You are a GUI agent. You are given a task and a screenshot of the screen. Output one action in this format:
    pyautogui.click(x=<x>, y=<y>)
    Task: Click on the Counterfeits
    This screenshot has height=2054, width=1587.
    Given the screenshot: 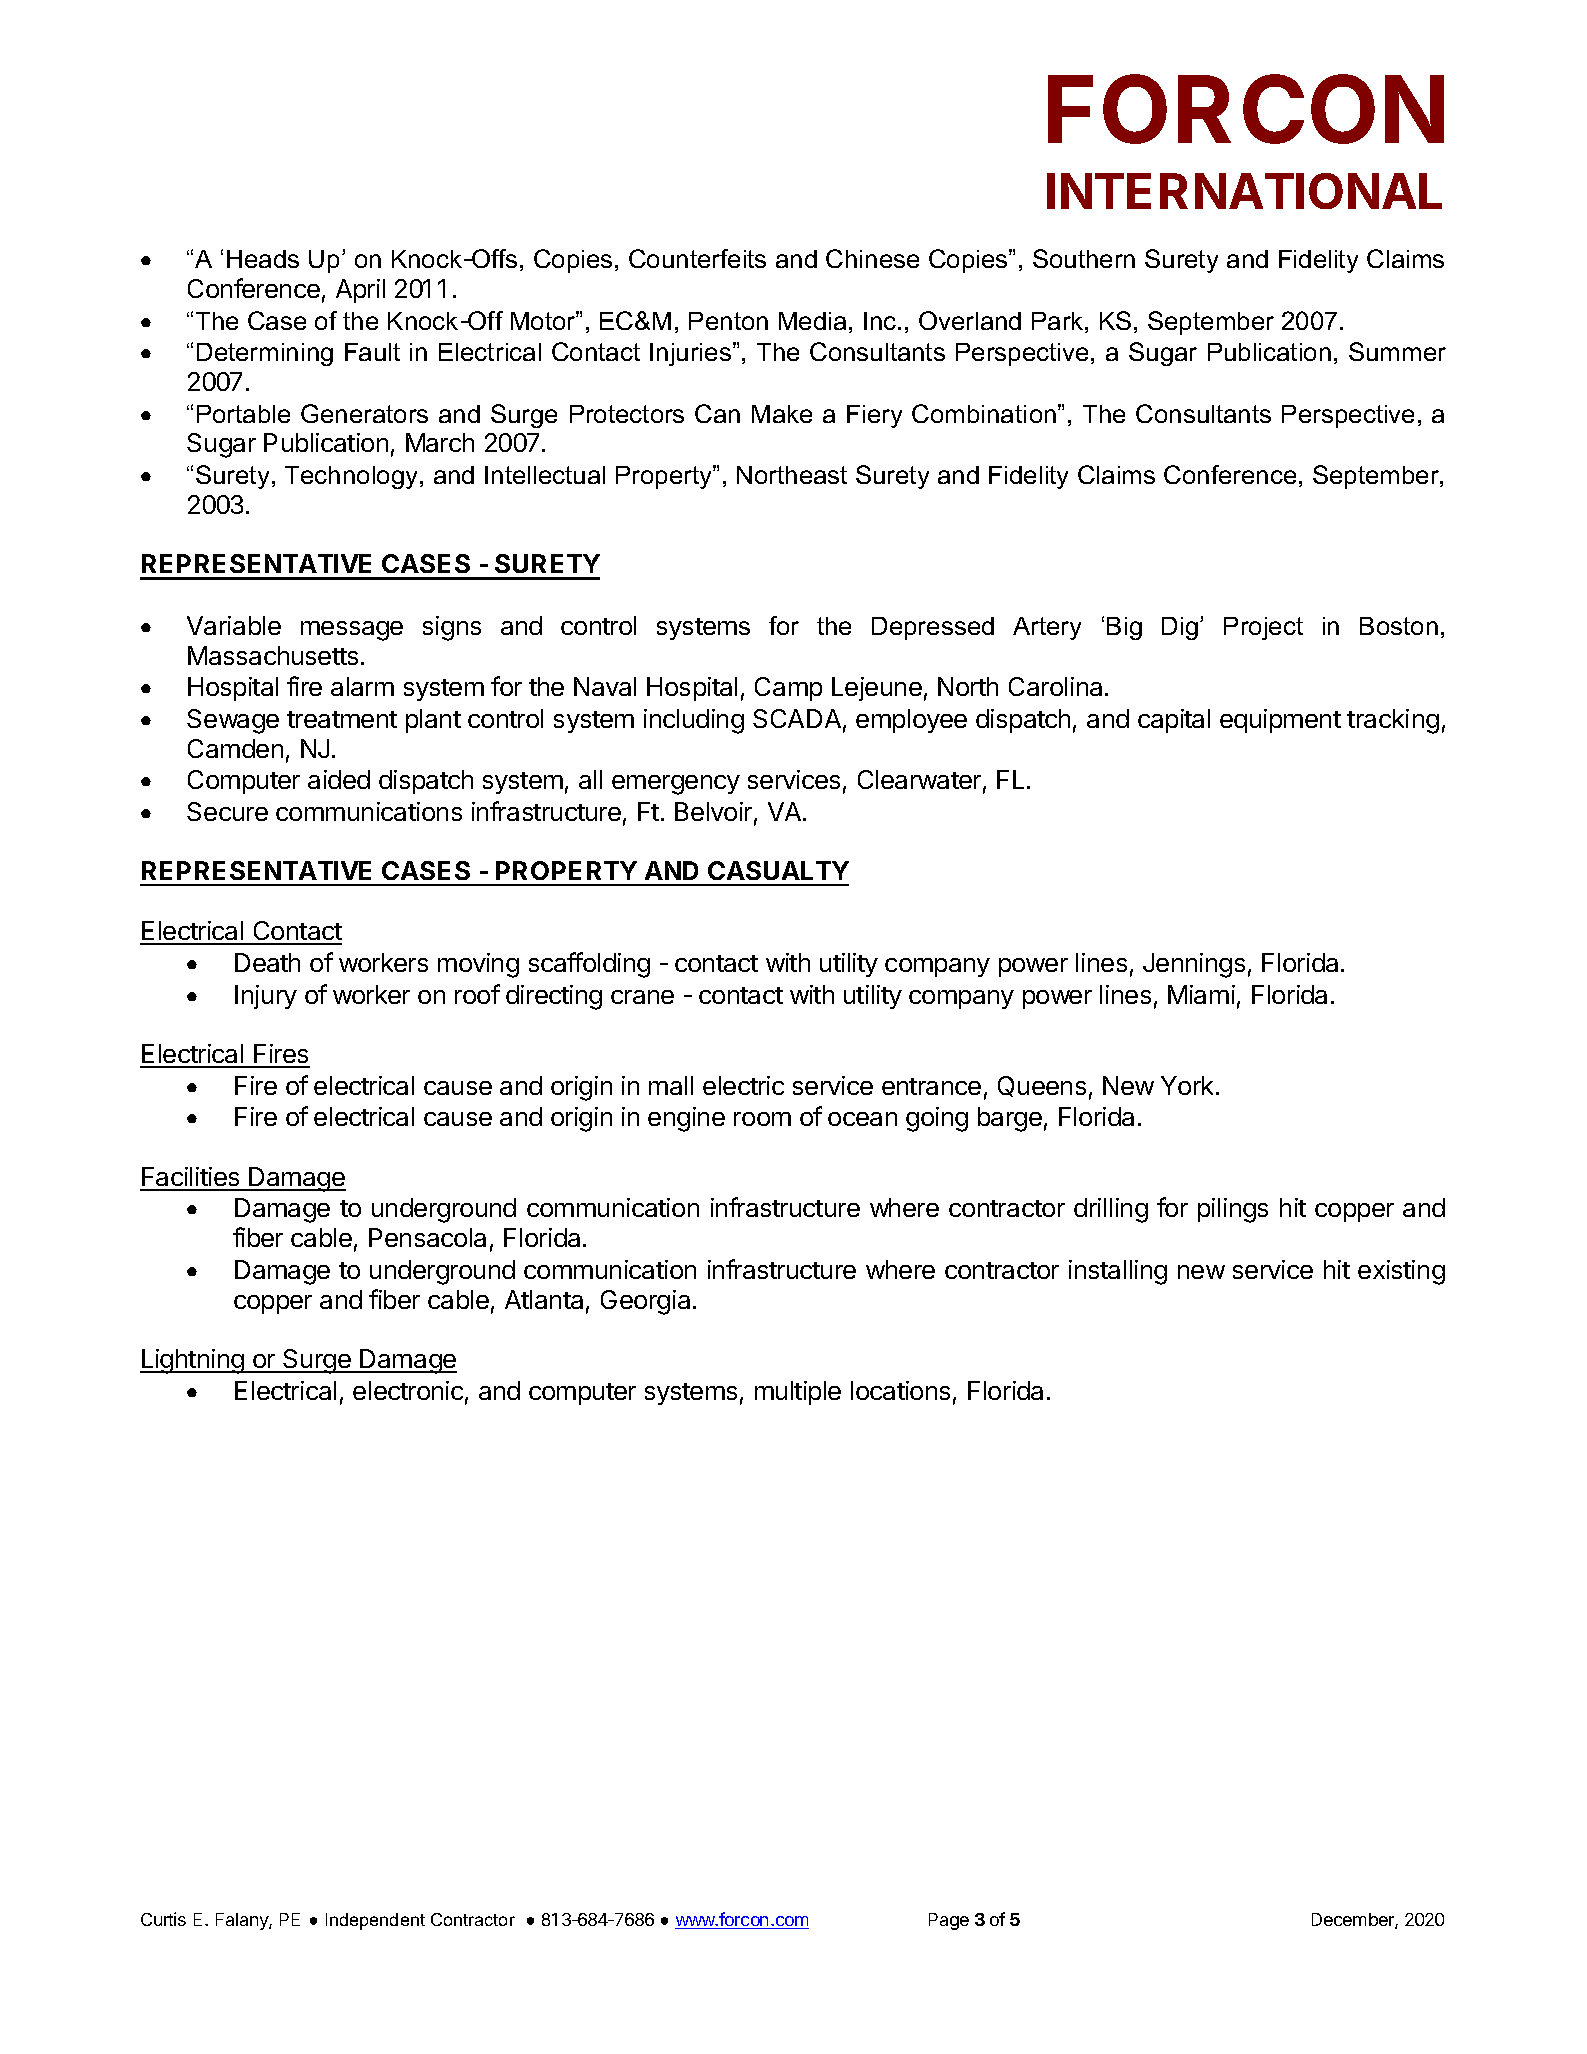 What is the action you would take?
    pyautogui.click(x=697, y=258)
